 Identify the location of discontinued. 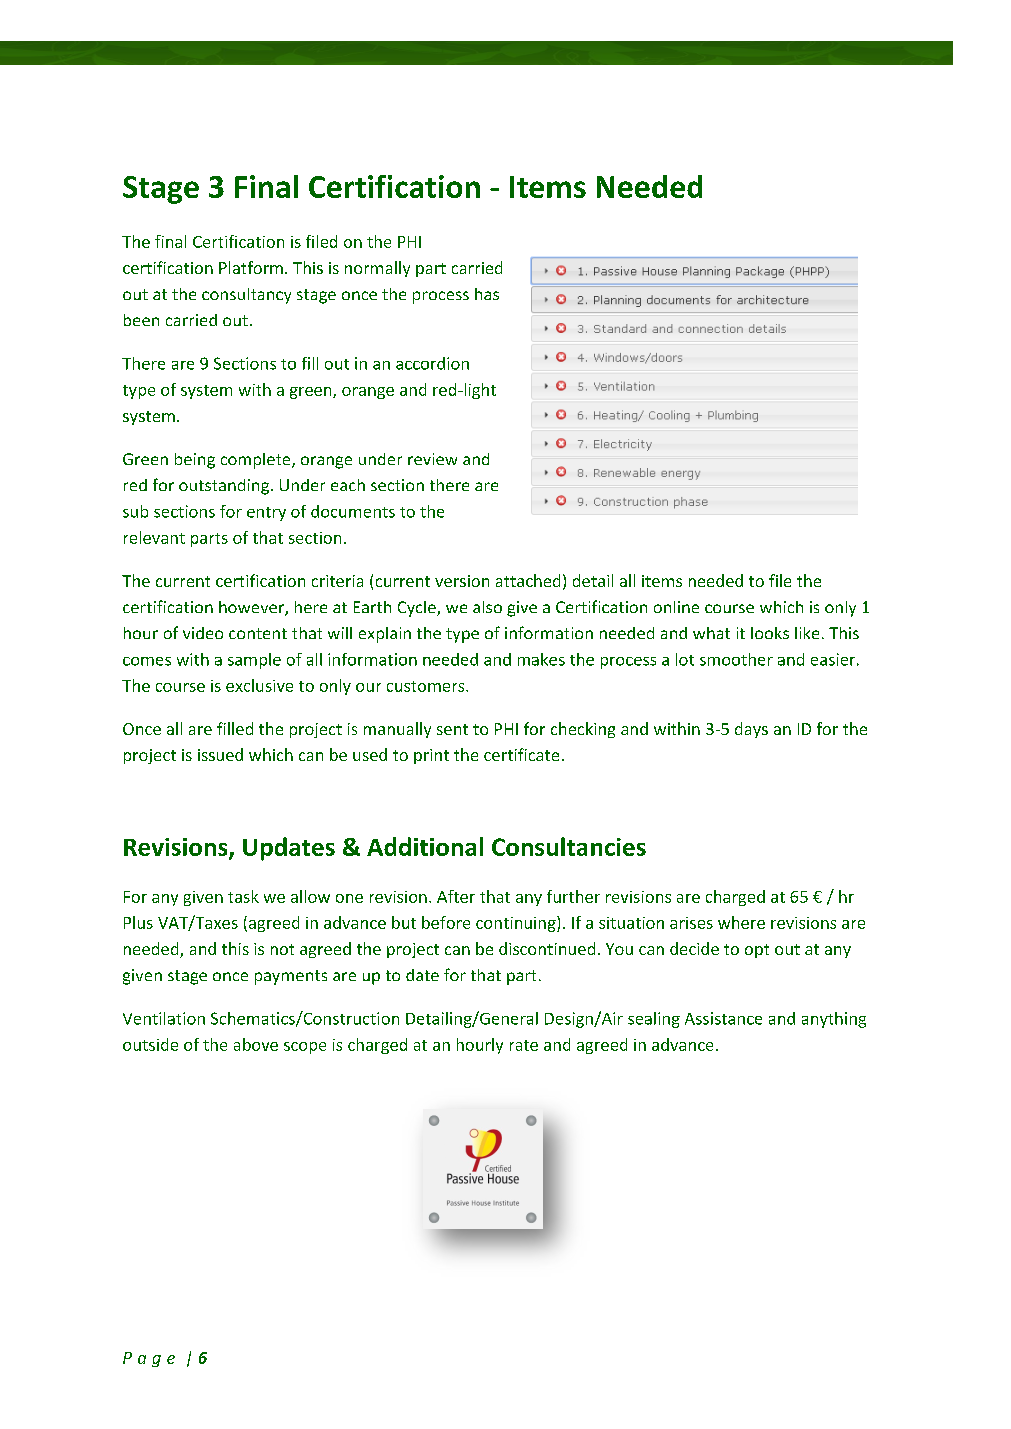
(547, 948).
